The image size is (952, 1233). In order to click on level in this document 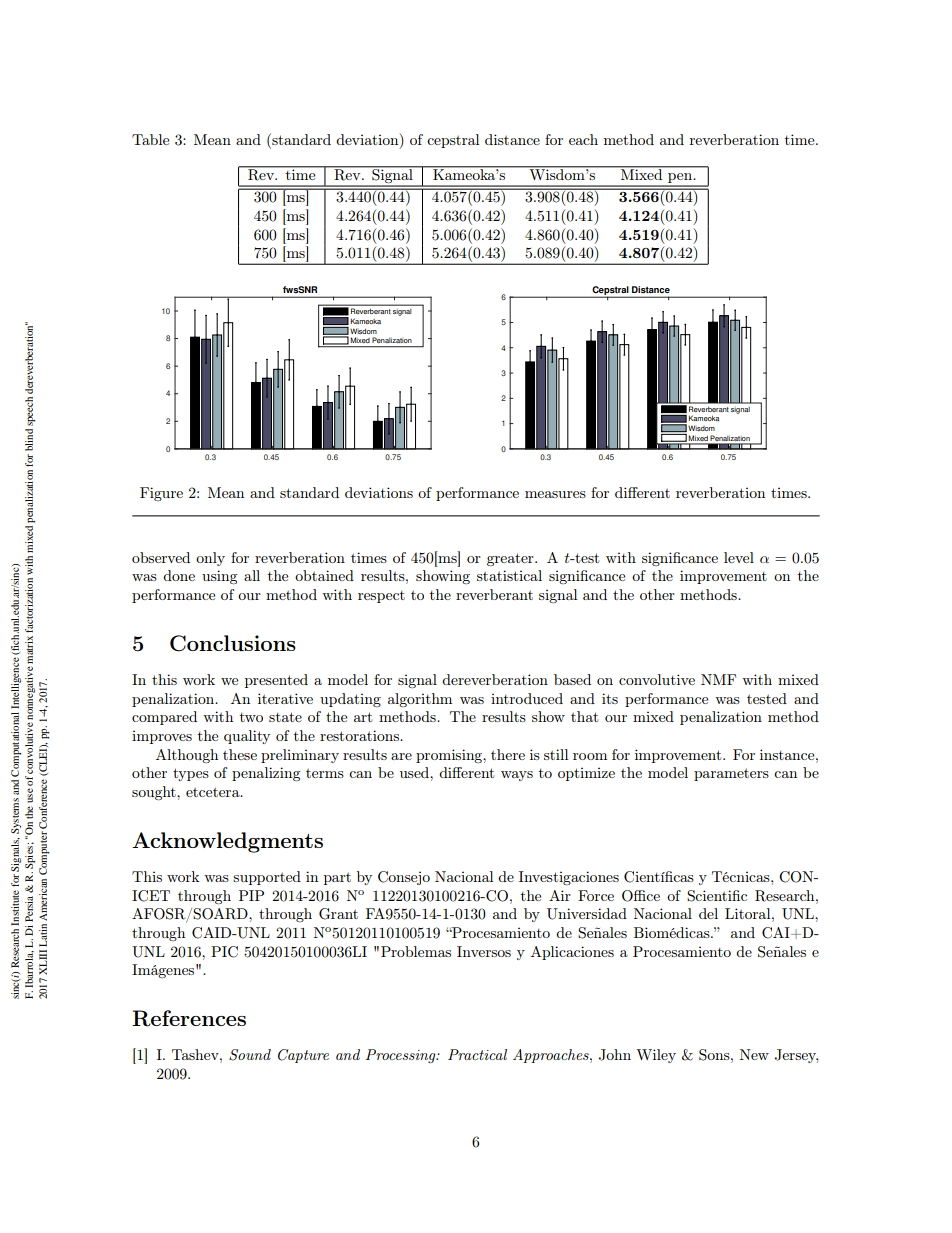, I will do `click(739, 557)`.
